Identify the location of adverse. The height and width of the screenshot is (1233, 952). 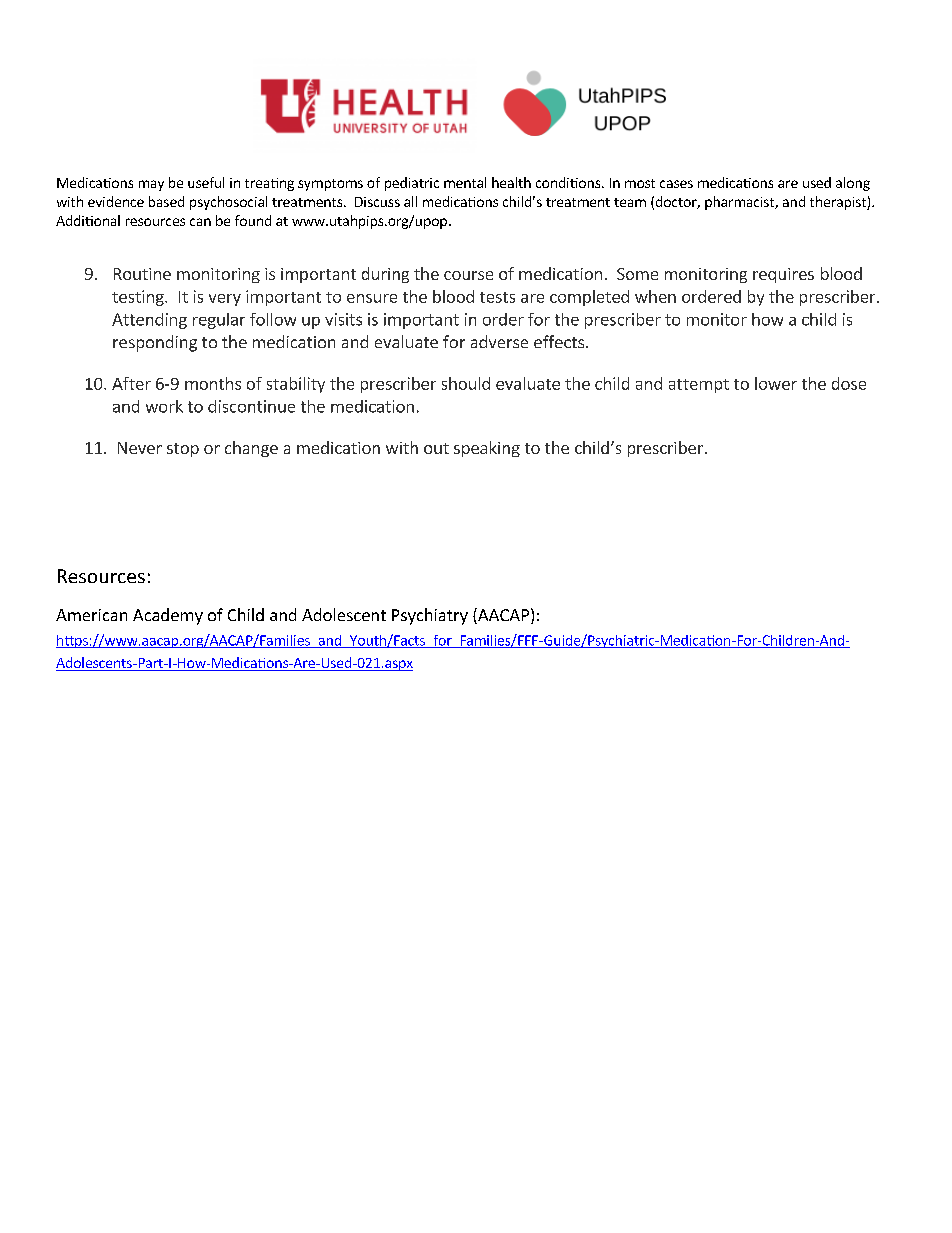
(499, 341).
